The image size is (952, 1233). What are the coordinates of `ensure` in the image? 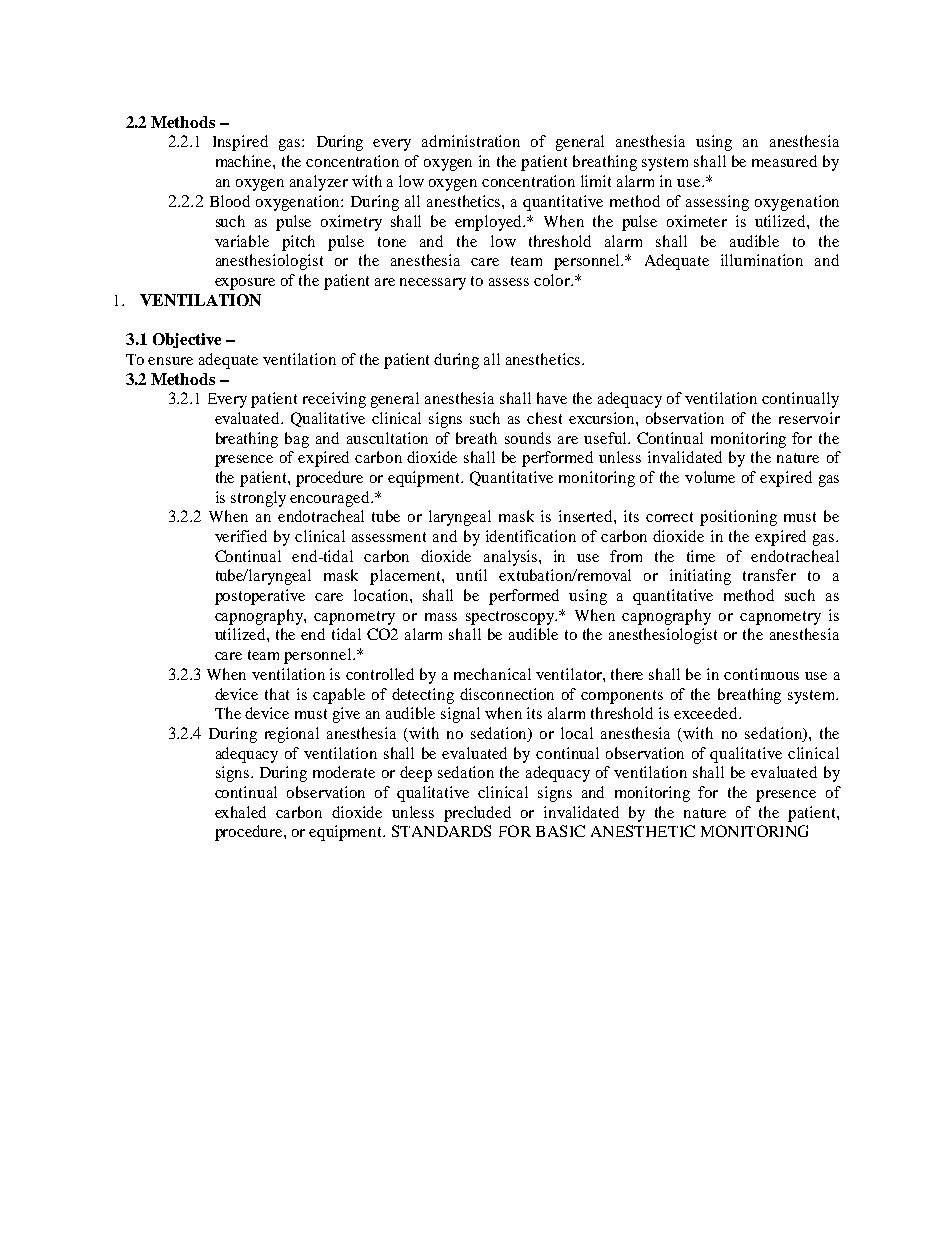 It's located at (170, 361).
